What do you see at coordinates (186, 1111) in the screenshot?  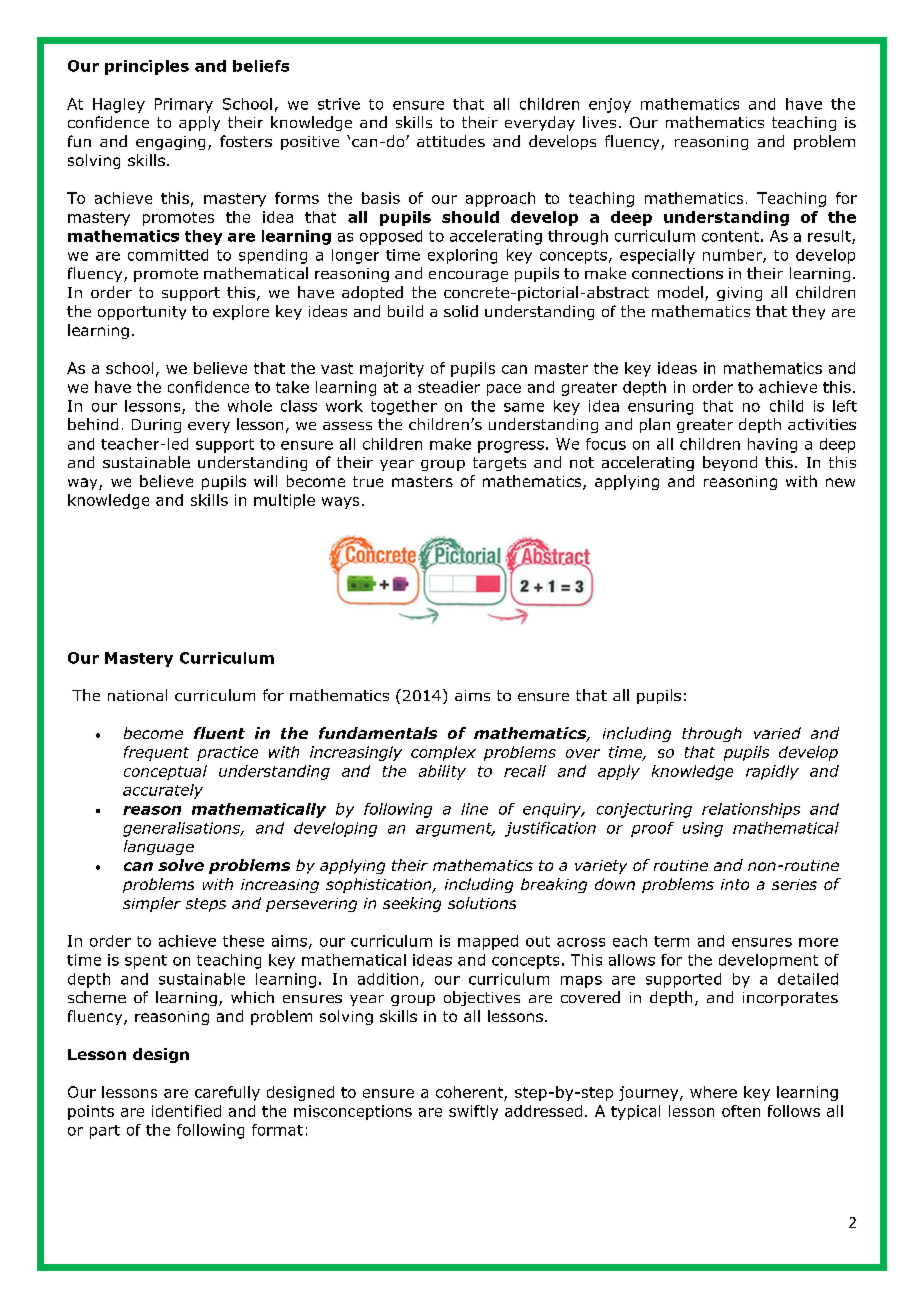 I see `identified` at bounding box center [186, 1111].
